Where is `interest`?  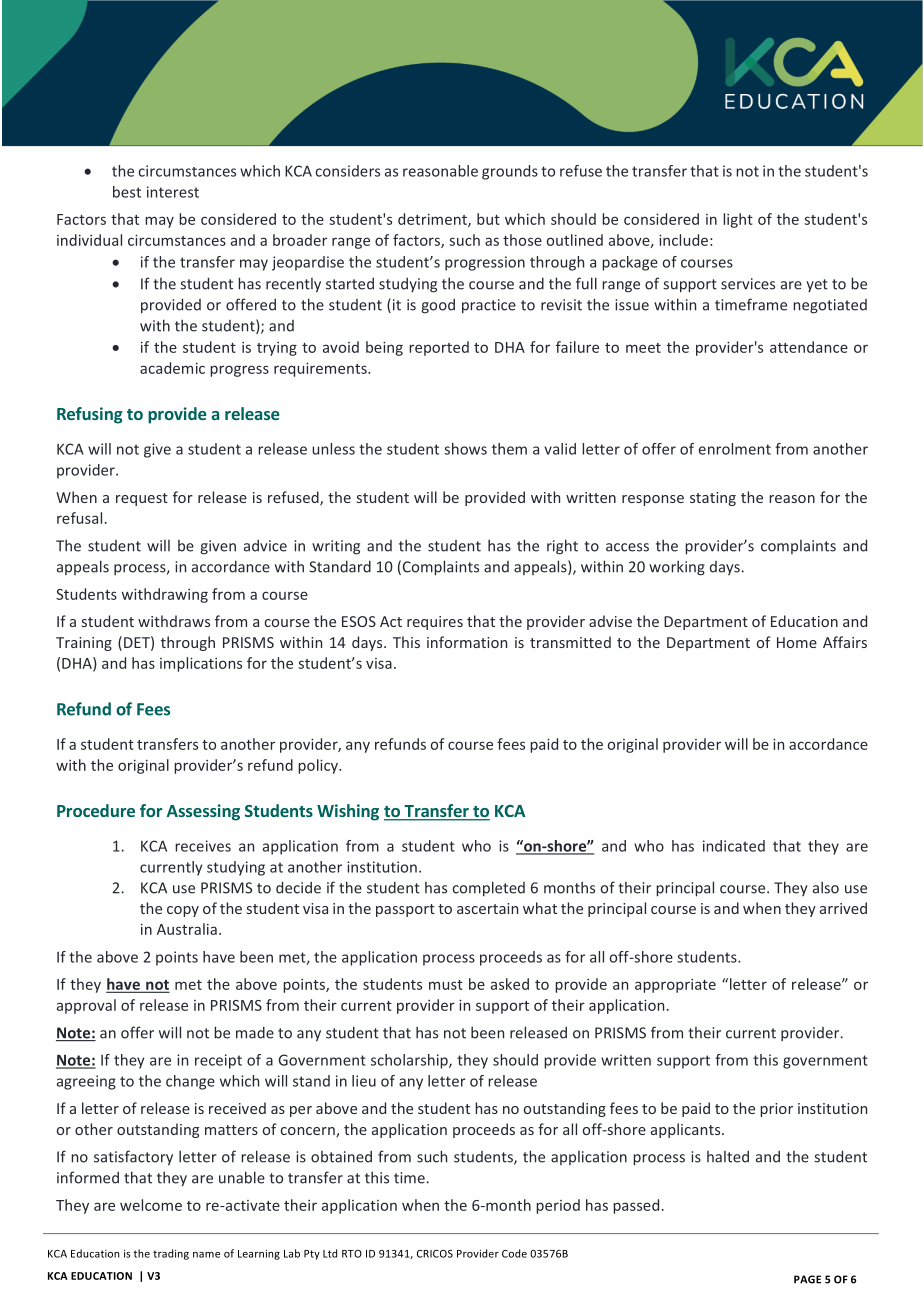 interest is located at coordinates (173, 192).
